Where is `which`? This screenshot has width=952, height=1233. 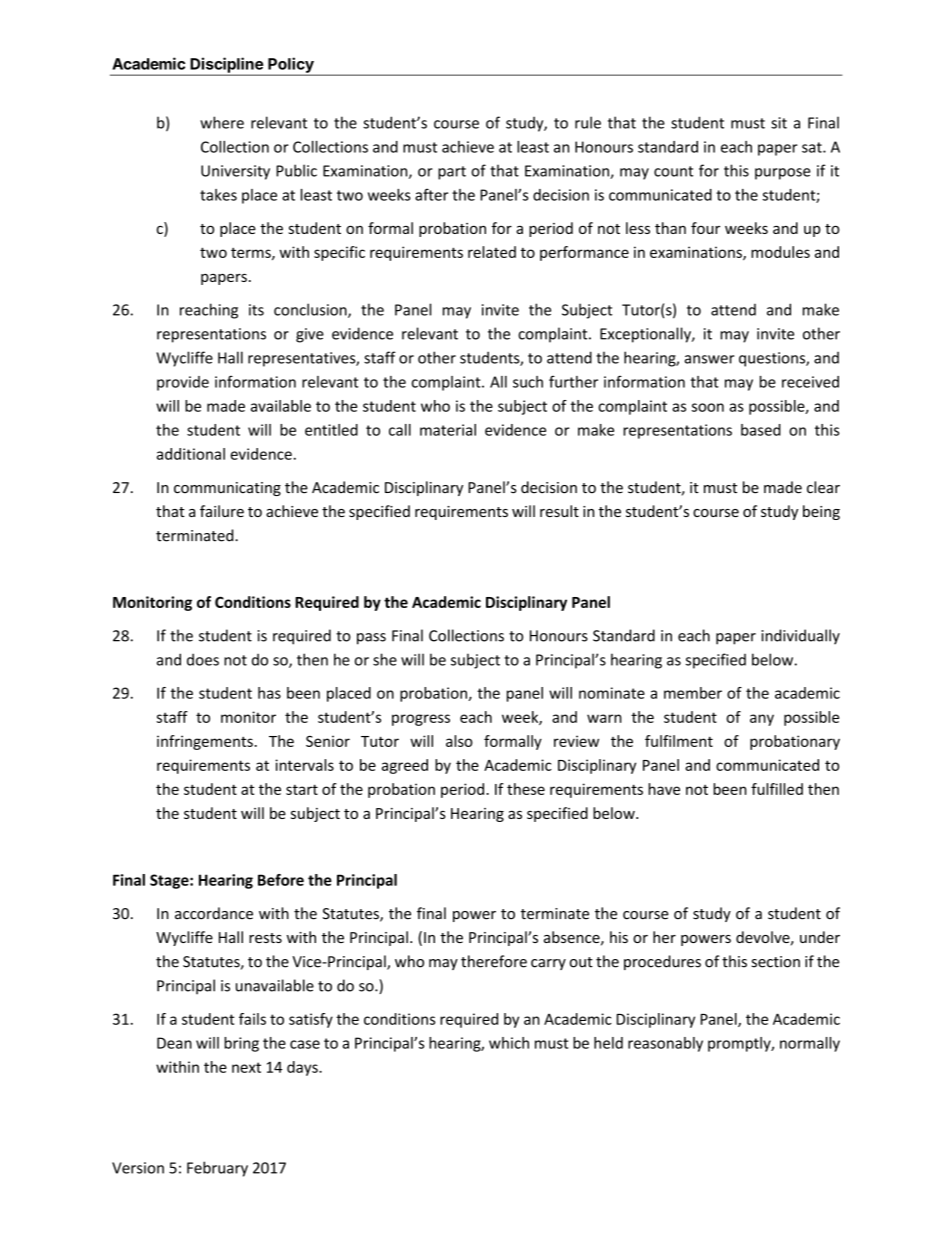 which is located at coordinates (509, 1043).
